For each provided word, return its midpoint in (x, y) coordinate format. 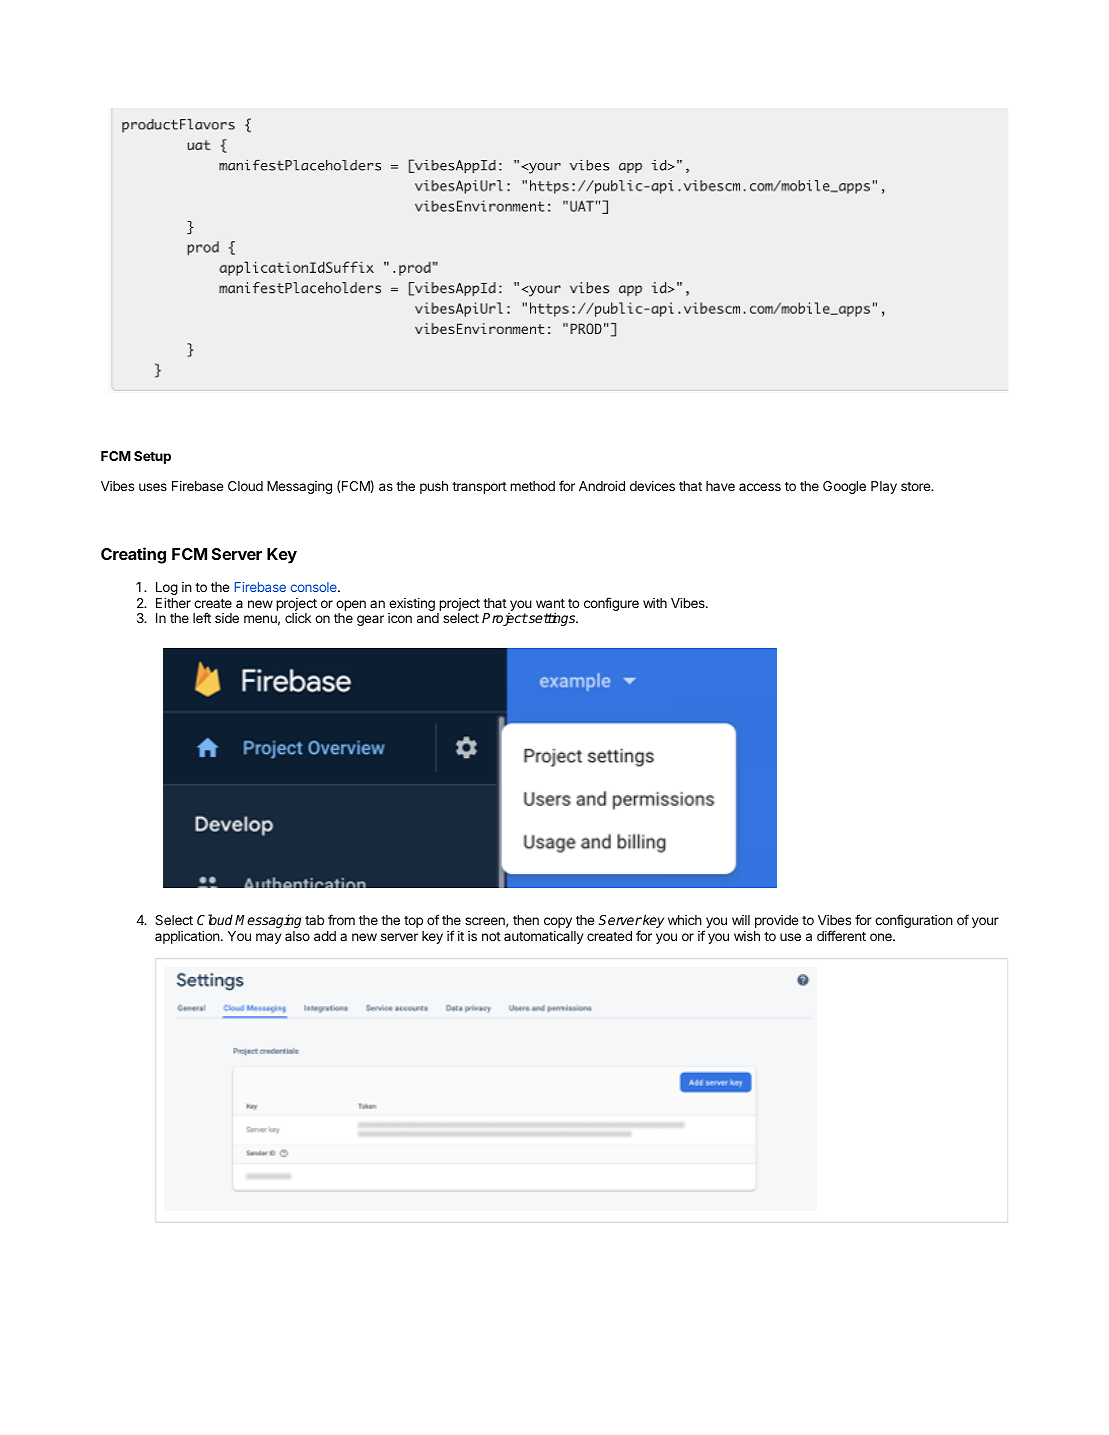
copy (558, 922)
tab (314, 920)
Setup (152, 457)
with (655, 603)
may (268, 938)
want (550, 603)
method (532, 486)
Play (884, 487)
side (227, 618)
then (526, 920)
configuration (914, 921)
